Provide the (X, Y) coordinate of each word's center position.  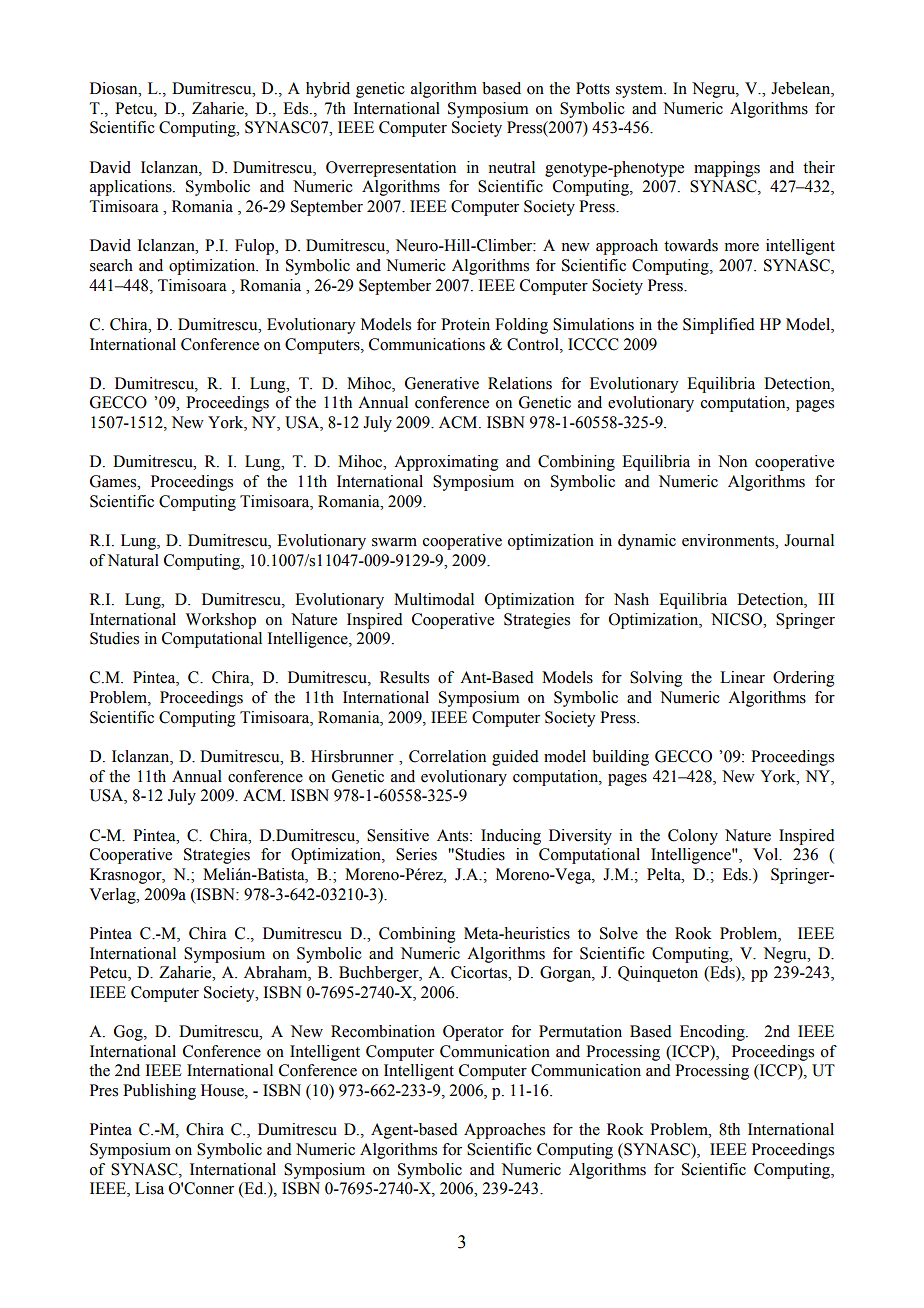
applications (132, 188)
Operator (473, 1033)
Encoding (713, 1033)
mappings (727, 169)
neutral (511, 167)
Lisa (149, 1188)
